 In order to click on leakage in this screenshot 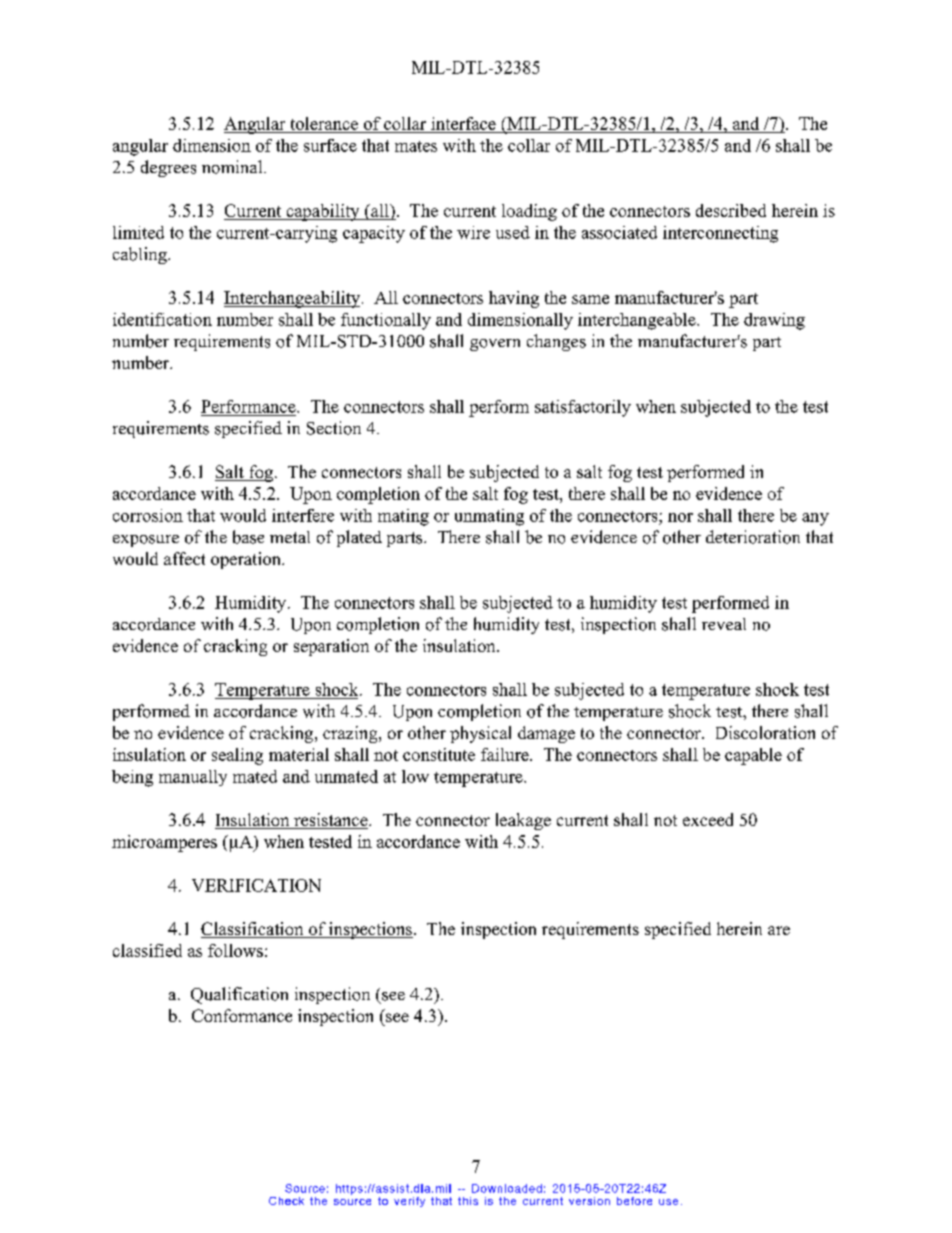, I will do `click(523, 821)`.
